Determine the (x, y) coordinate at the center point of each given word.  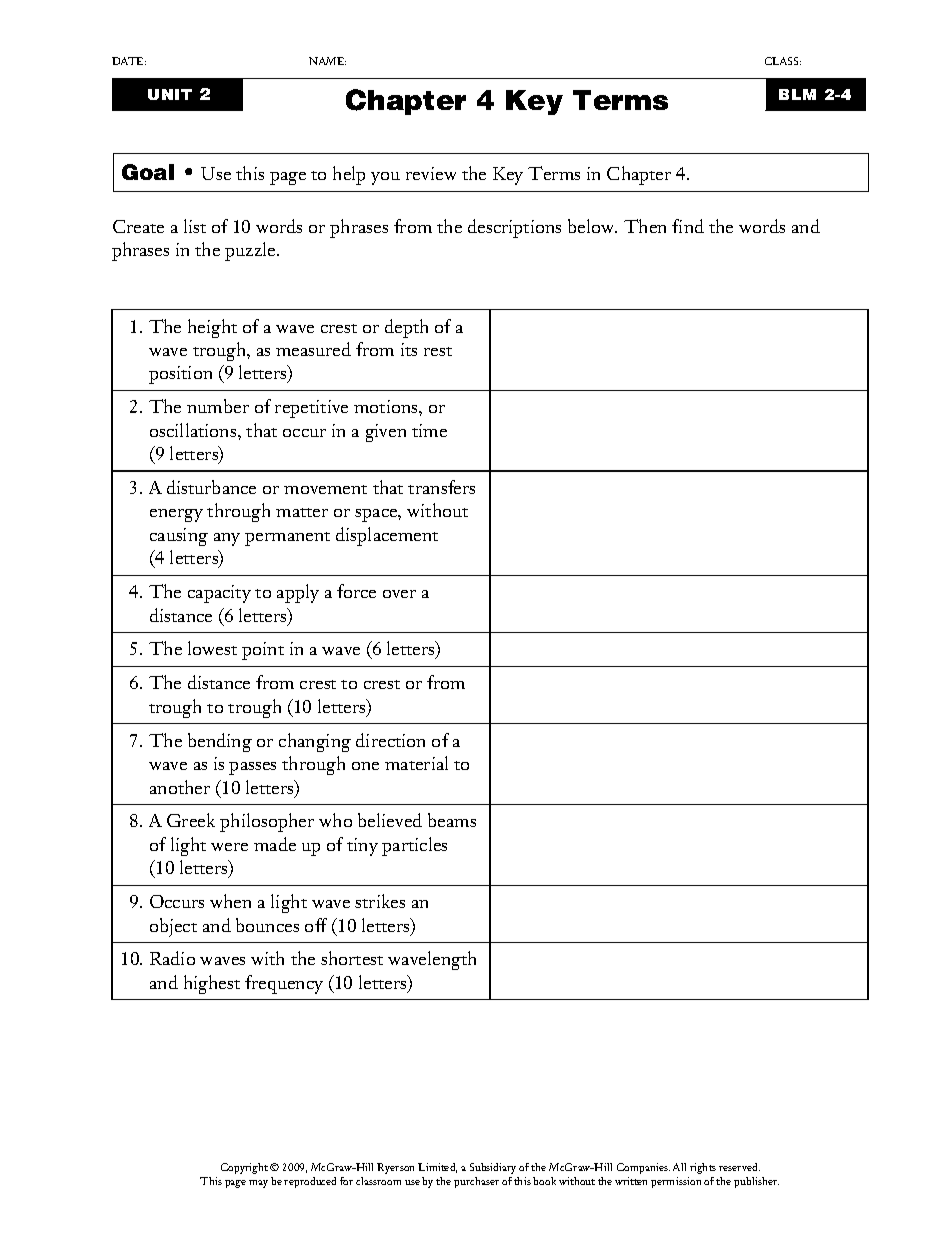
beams (452, 820)
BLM (797, 94)
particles (414, 846)
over (399, 594)
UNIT (170, 94)
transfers (441, 487)
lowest (212, 648)
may (258, 1184)
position (180, 375)
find (688, 226)
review (431, 173)
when (230, 901)
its (409, 349)
